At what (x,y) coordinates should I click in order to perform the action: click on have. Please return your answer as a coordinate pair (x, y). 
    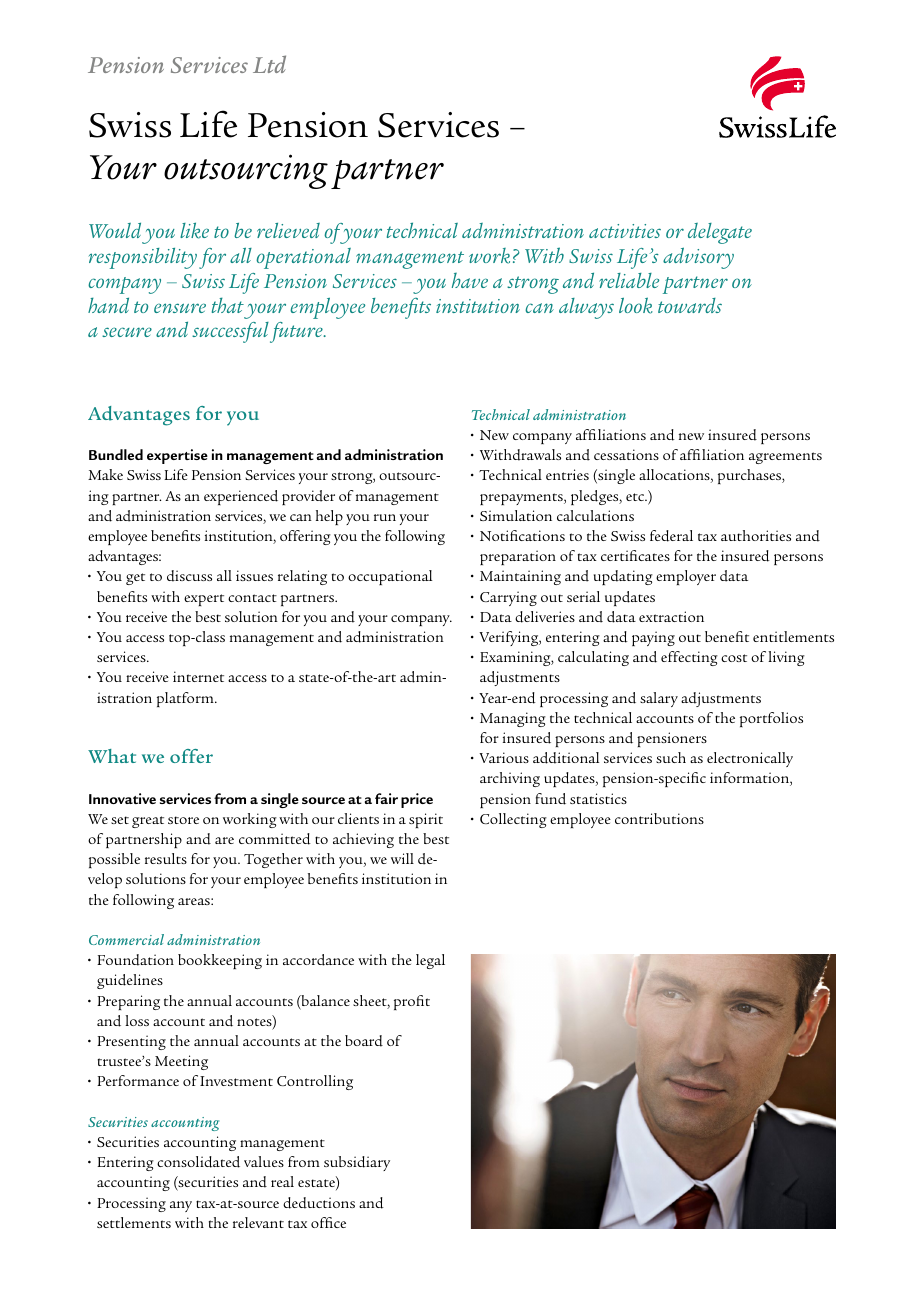
    Looking at the image, I should click on (470, 280).
